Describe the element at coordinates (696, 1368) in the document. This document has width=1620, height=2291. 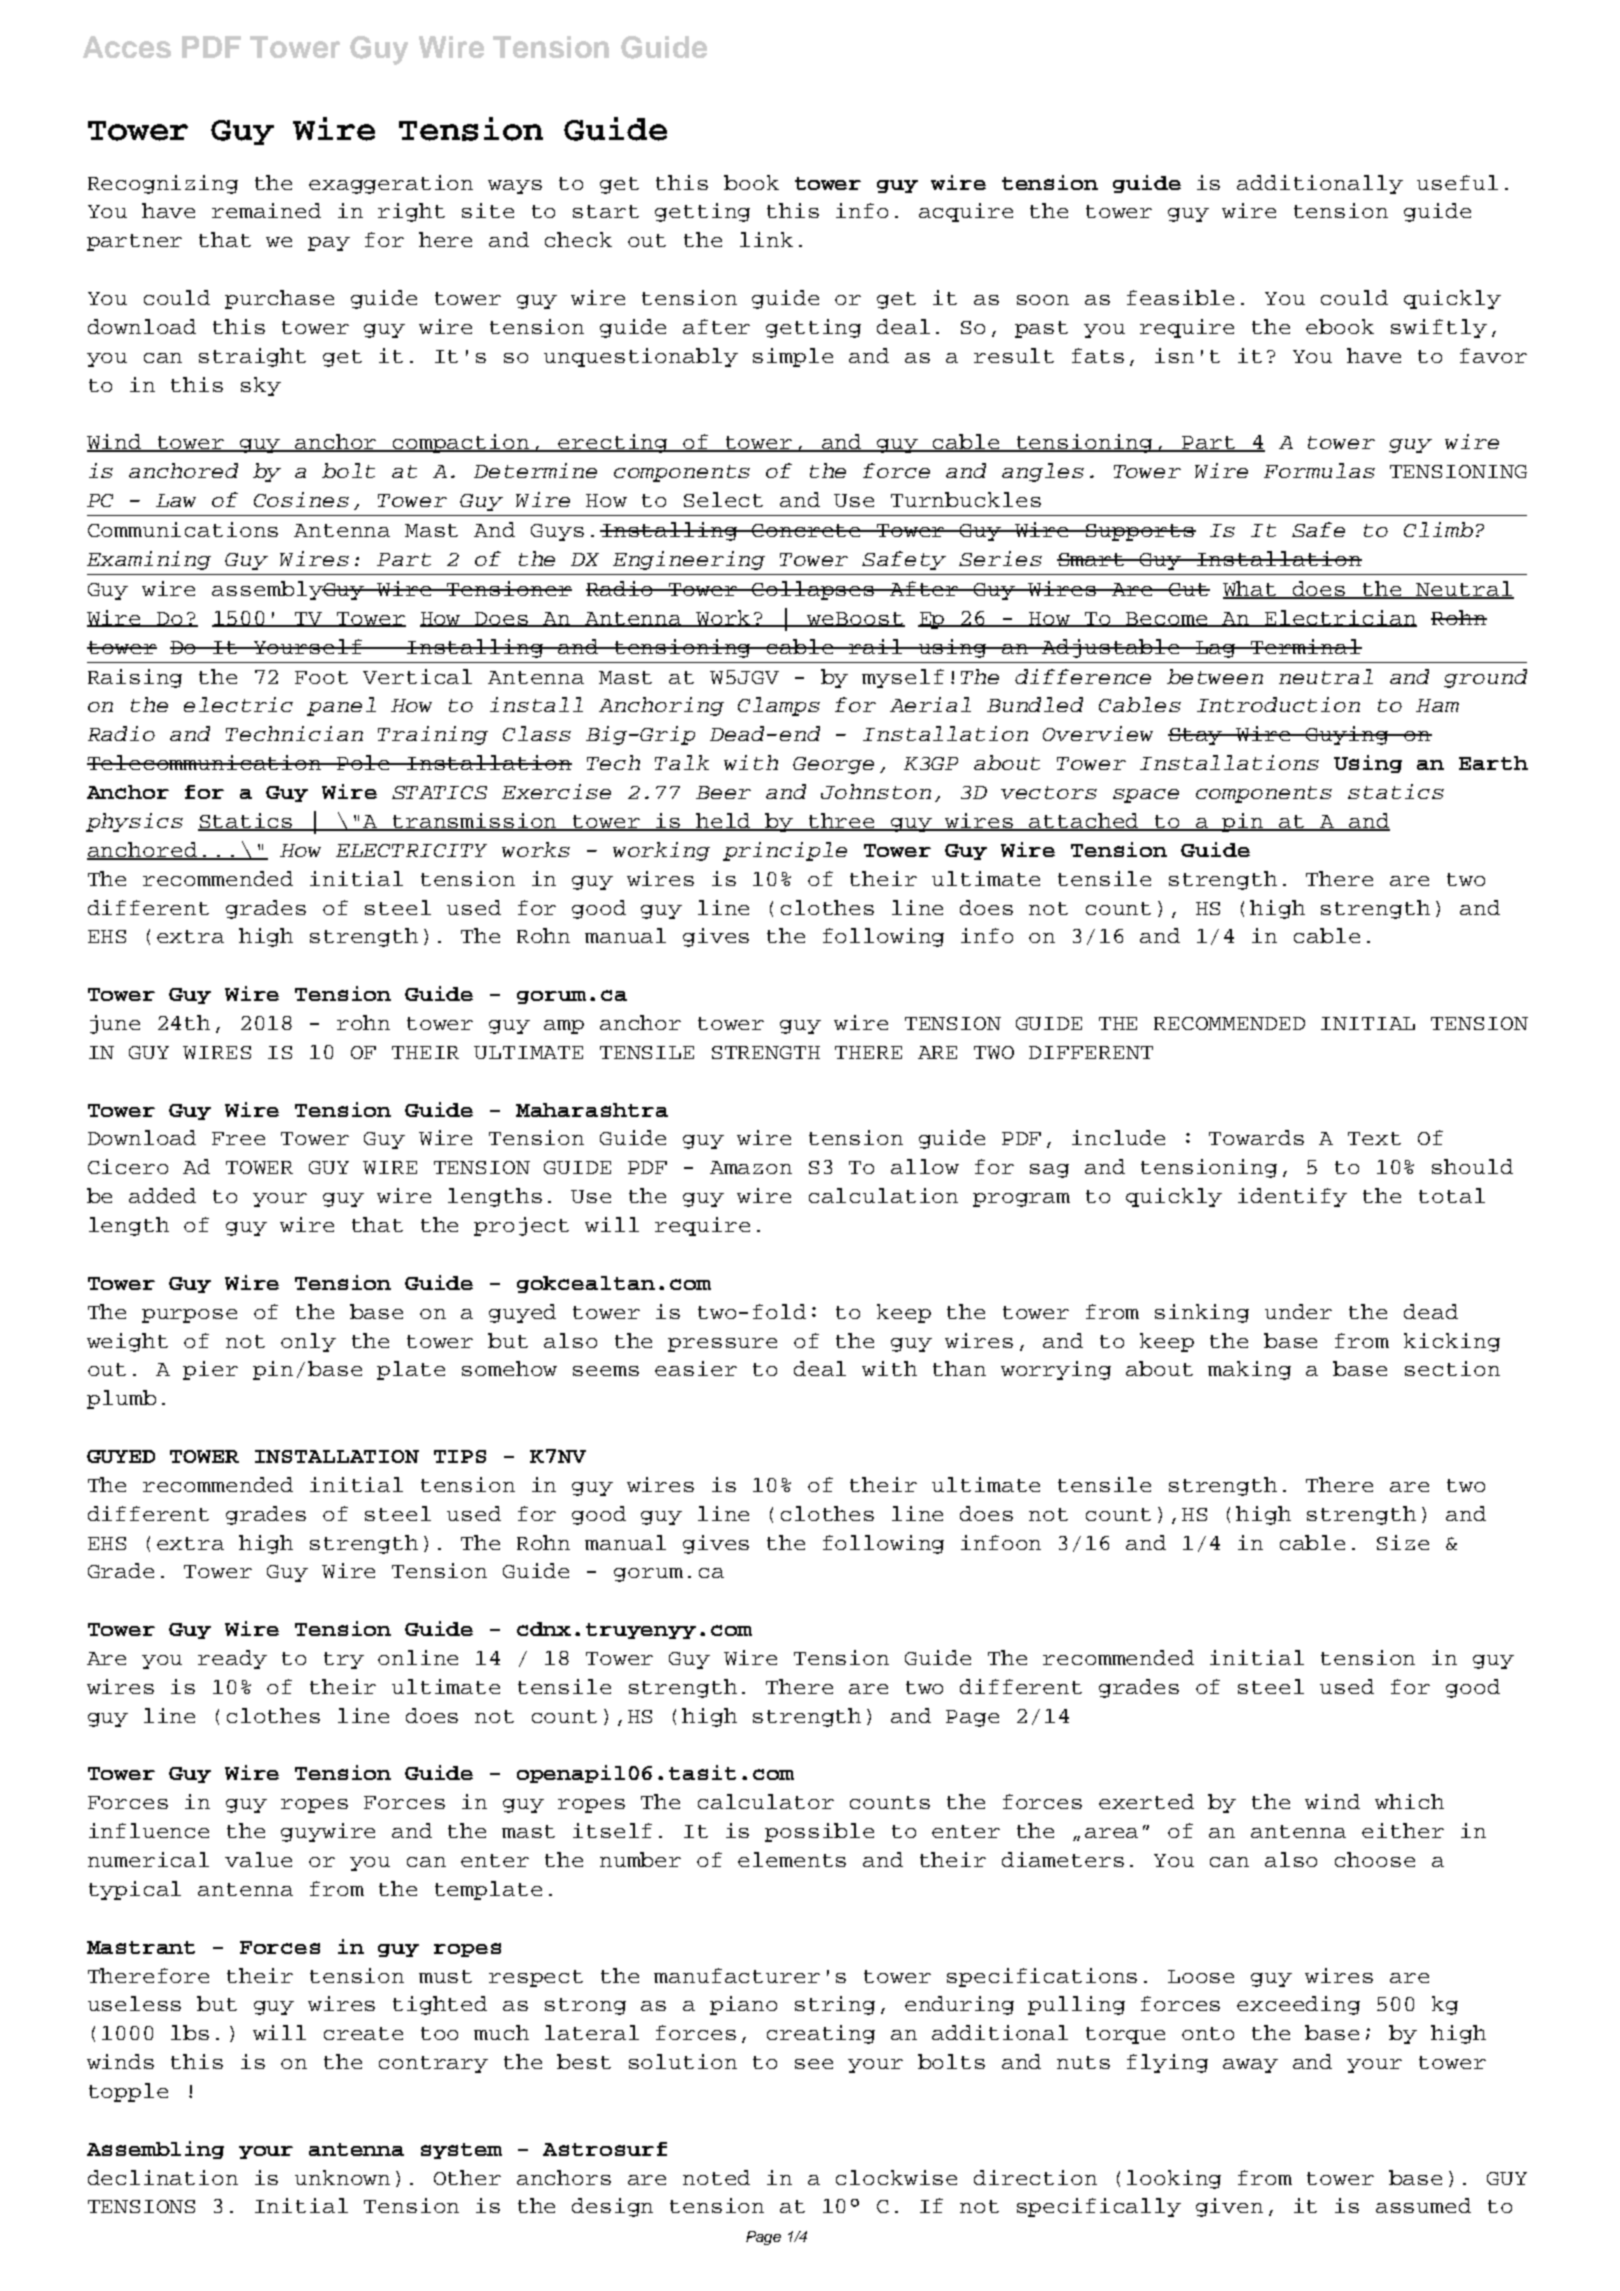
I see `easier` at that location.
